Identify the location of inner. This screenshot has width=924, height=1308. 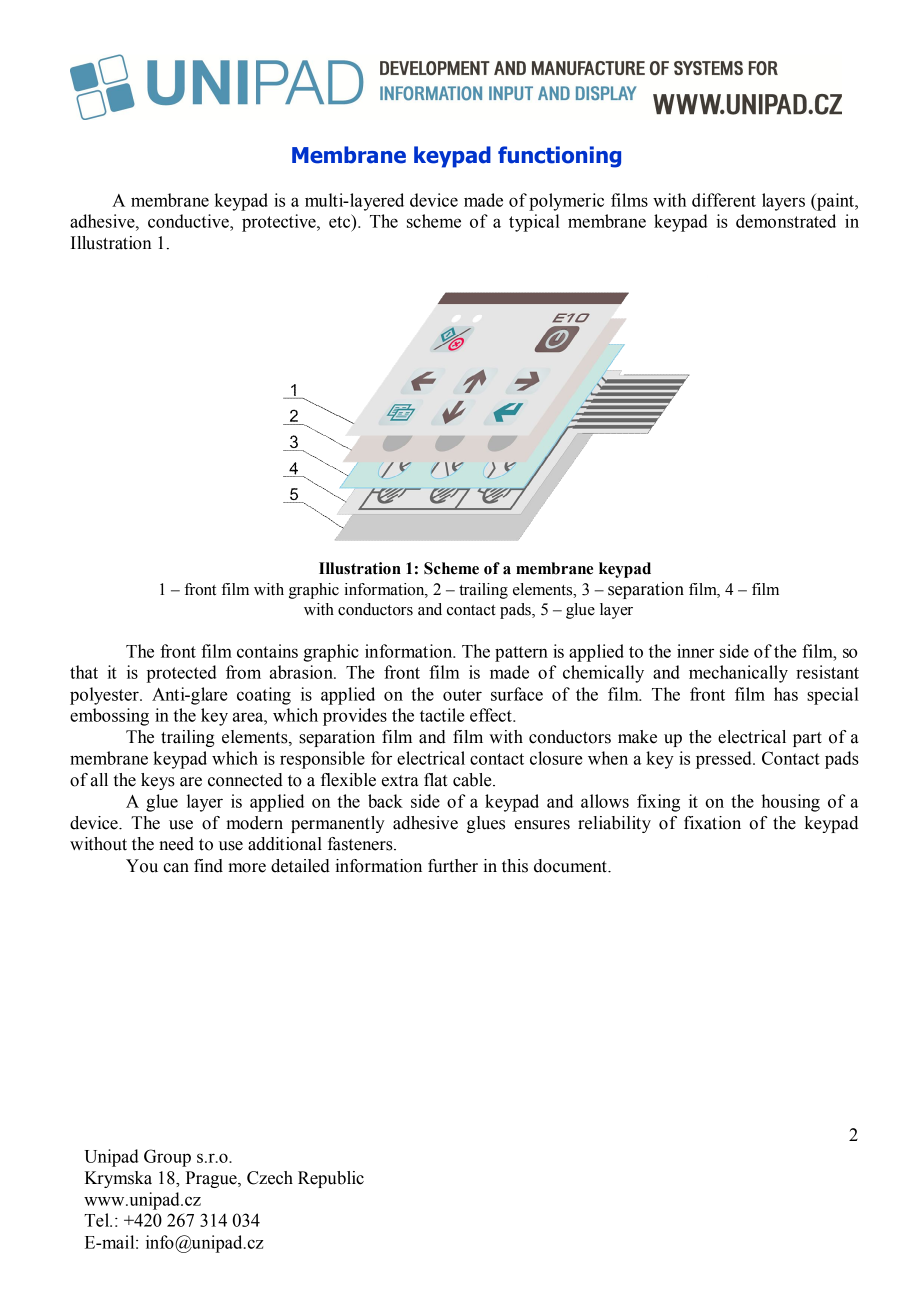
(695, 651).
